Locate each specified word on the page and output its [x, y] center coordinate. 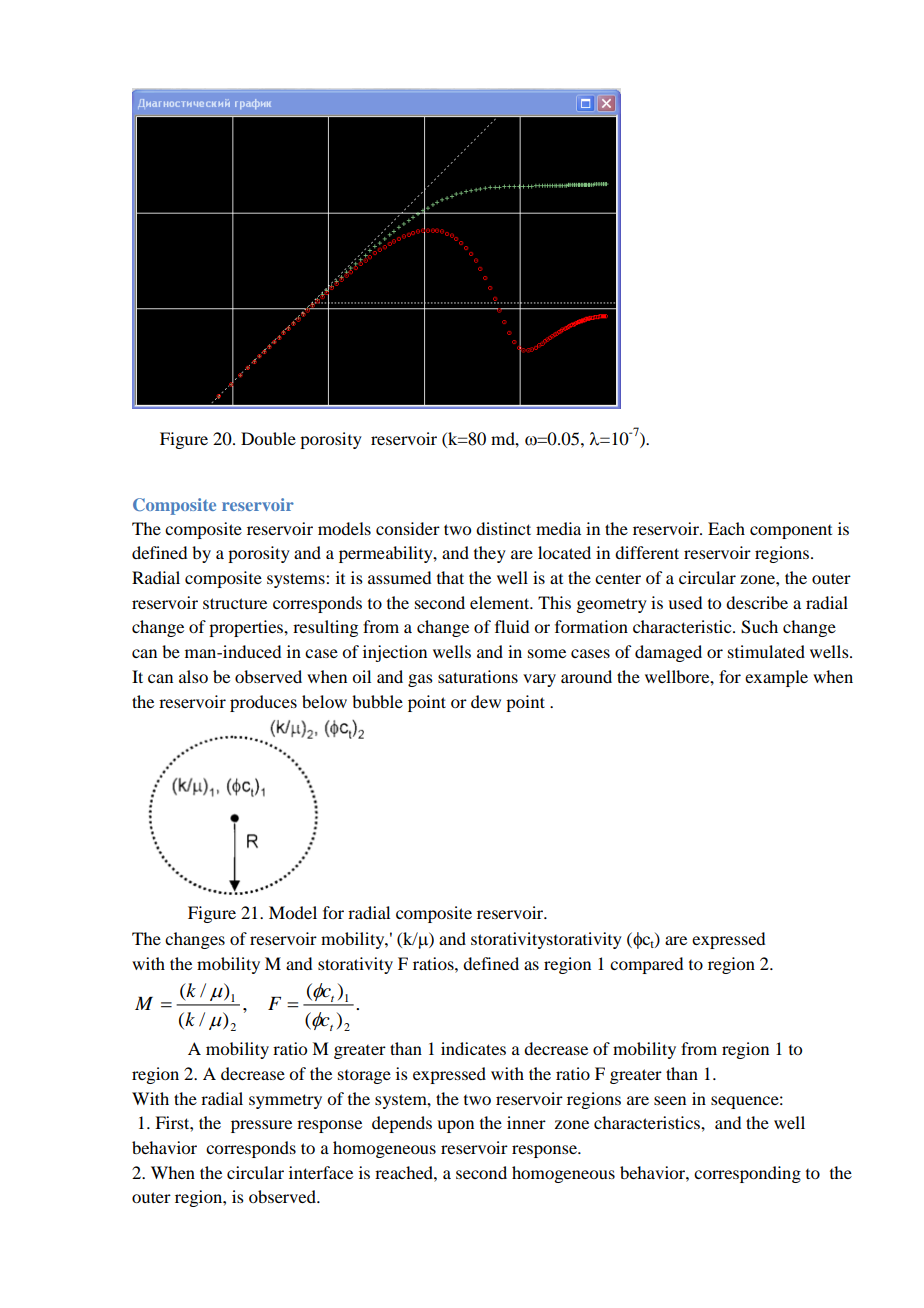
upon [455, 1126]
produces [263, 703]
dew [486, 701]
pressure [261, 1126]
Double [268, 438]
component [791, 532]
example [776, 678]
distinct [503, 528]
